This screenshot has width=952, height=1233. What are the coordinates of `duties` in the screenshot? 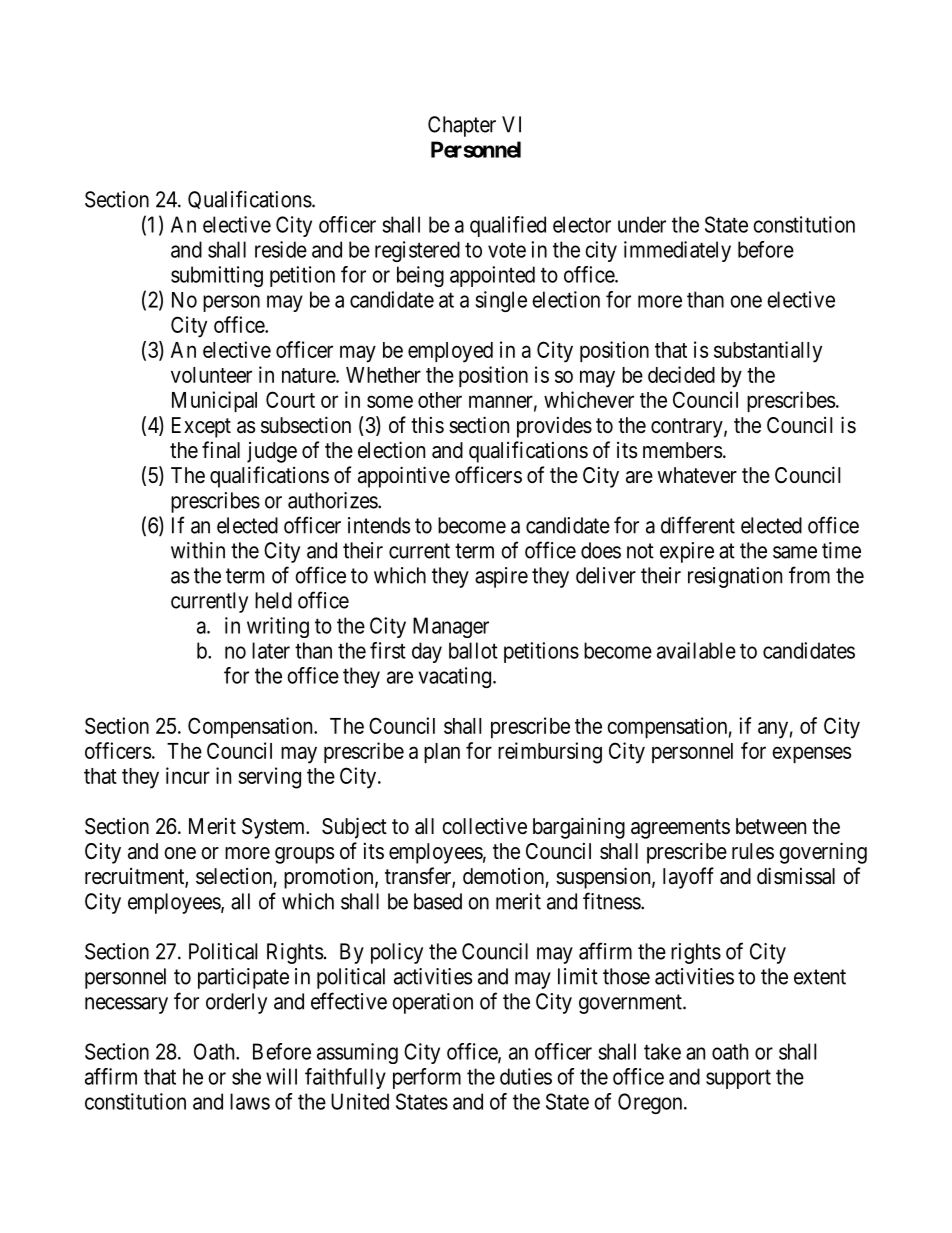 It's located at (526, 1076).
